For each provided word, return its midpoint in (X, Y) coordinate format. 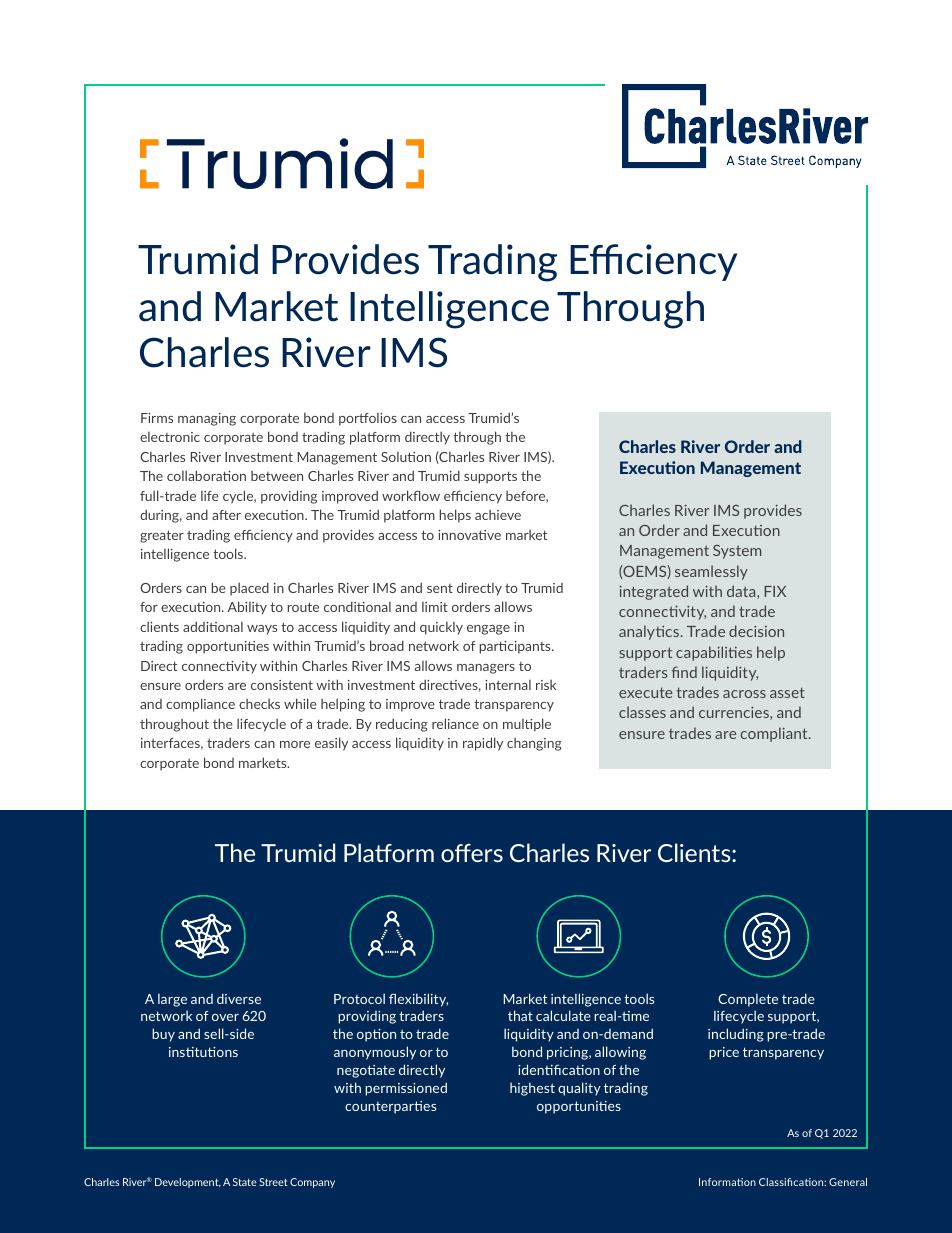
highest (532, 1089)
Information (727, 1182)
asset (787, 692)
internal (508, 685)
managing (207, 419)
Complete (748, 1000)
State (245, 1182)
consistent (282, 685)
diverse (239, 998)
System (737, 552)
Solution (406, 457)
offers (472, 853)
